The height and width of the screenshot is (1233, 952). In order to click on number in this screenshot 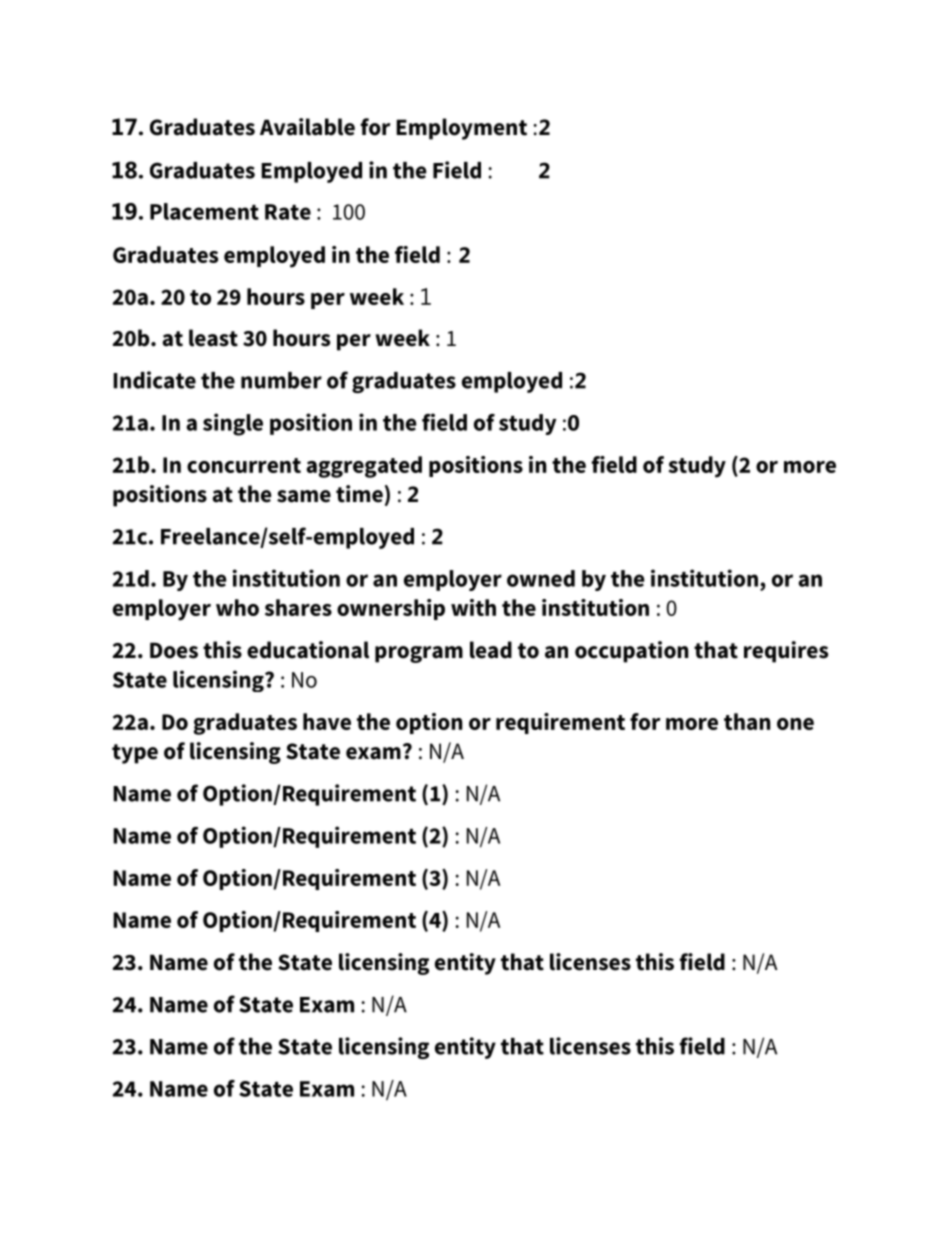, I will do `click(281, 380)`.
